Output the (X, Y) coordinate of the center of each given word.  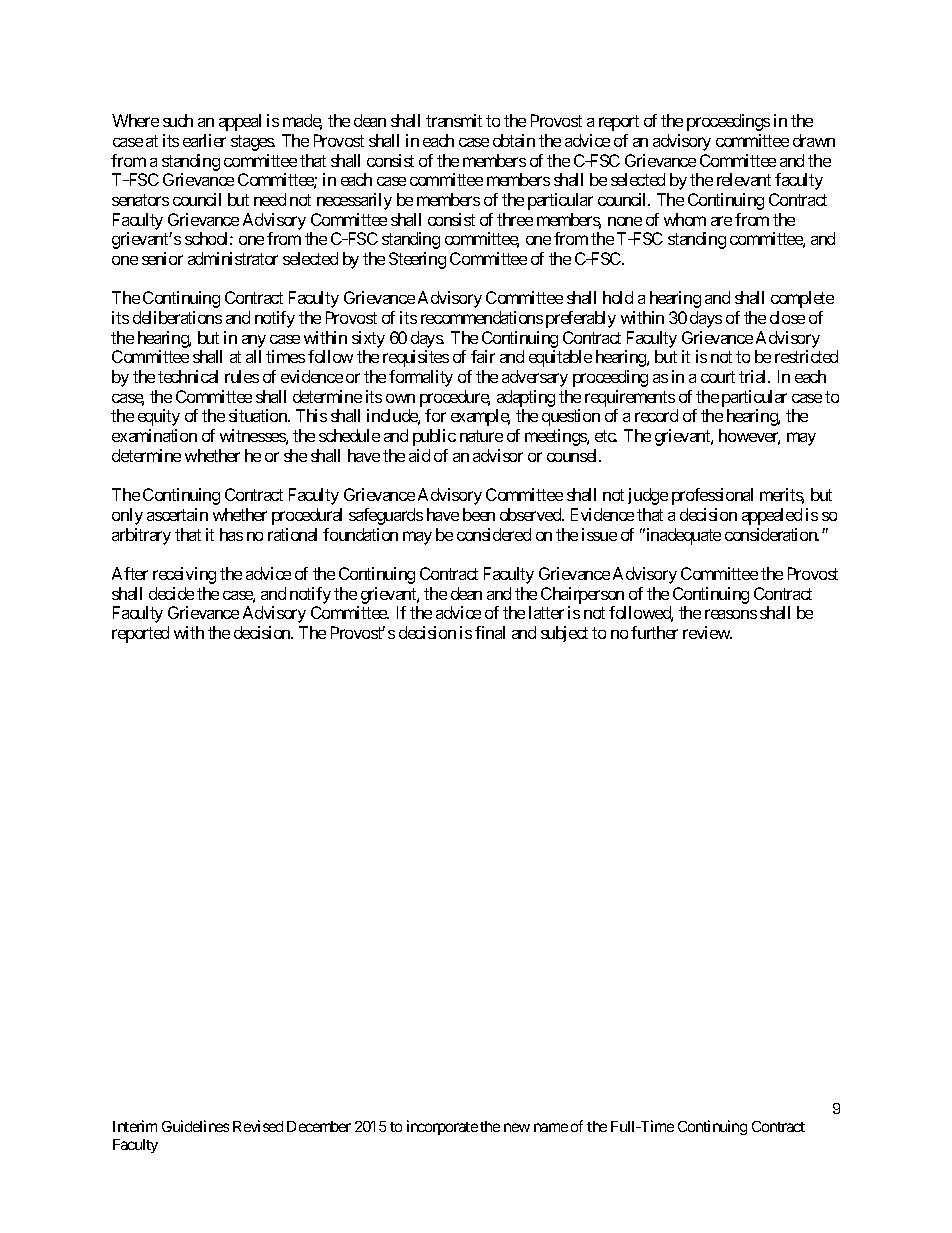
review (707, 632)
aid (419, 455)
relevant (744, 179)
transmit (454, 120)
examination (154, 435)
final (490, 632)
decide (171, 593)
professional (712, 496)
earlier (204, 140)
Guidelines (195, 1126)
